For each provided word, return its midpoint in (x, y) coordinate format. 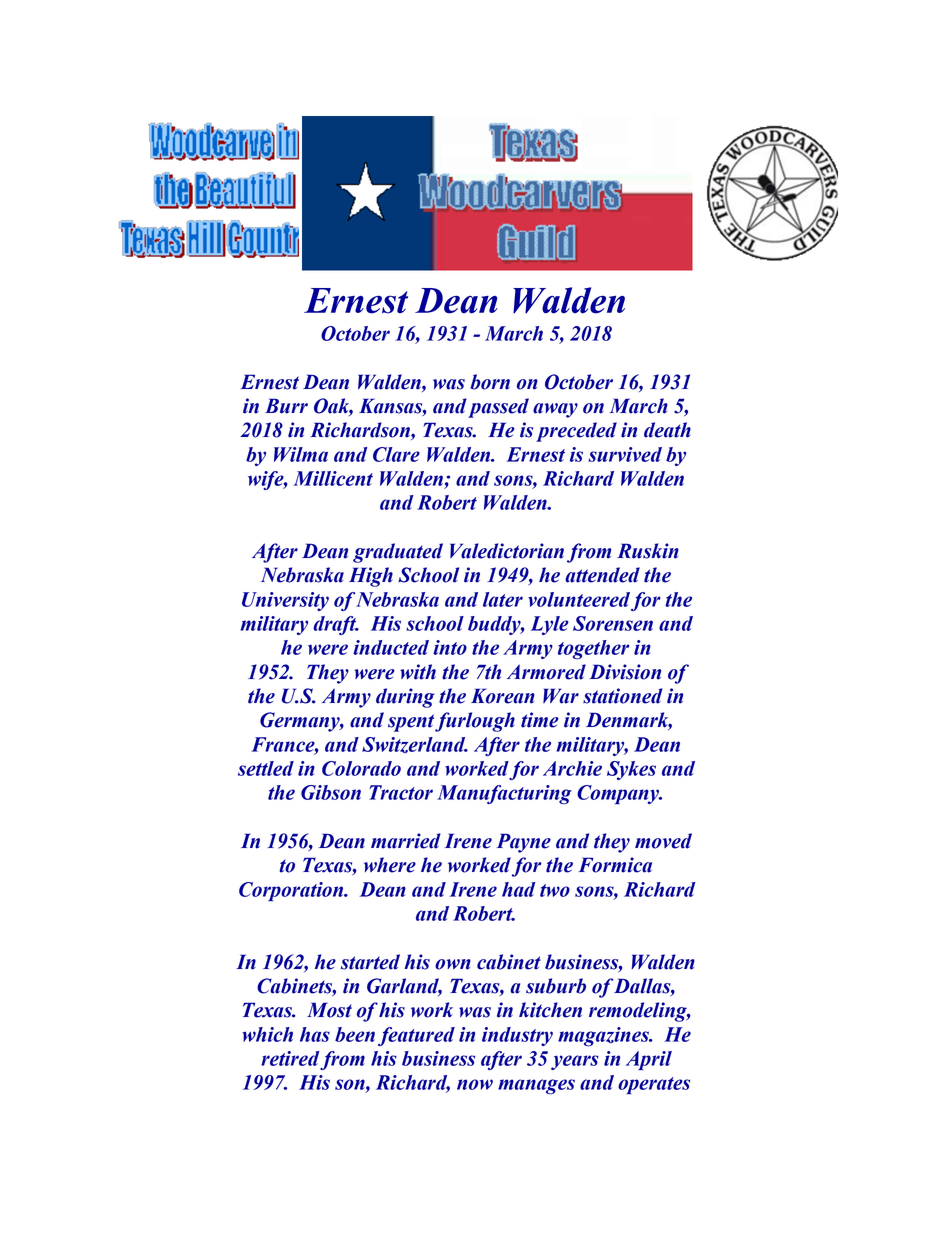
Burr (286, 406)
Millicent (333, 478)
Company (619, 794)
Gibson (331, 792)
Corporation (292, 891)
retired (290, 1058)
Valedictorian (507, 551)
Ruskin (648, 551)
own (453, 964)
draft (336, 625)
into (450, 647)
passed (498, 408)
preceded (576, 432)
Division (625, 672)
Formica (615, 865)
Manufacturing (504, 794)
